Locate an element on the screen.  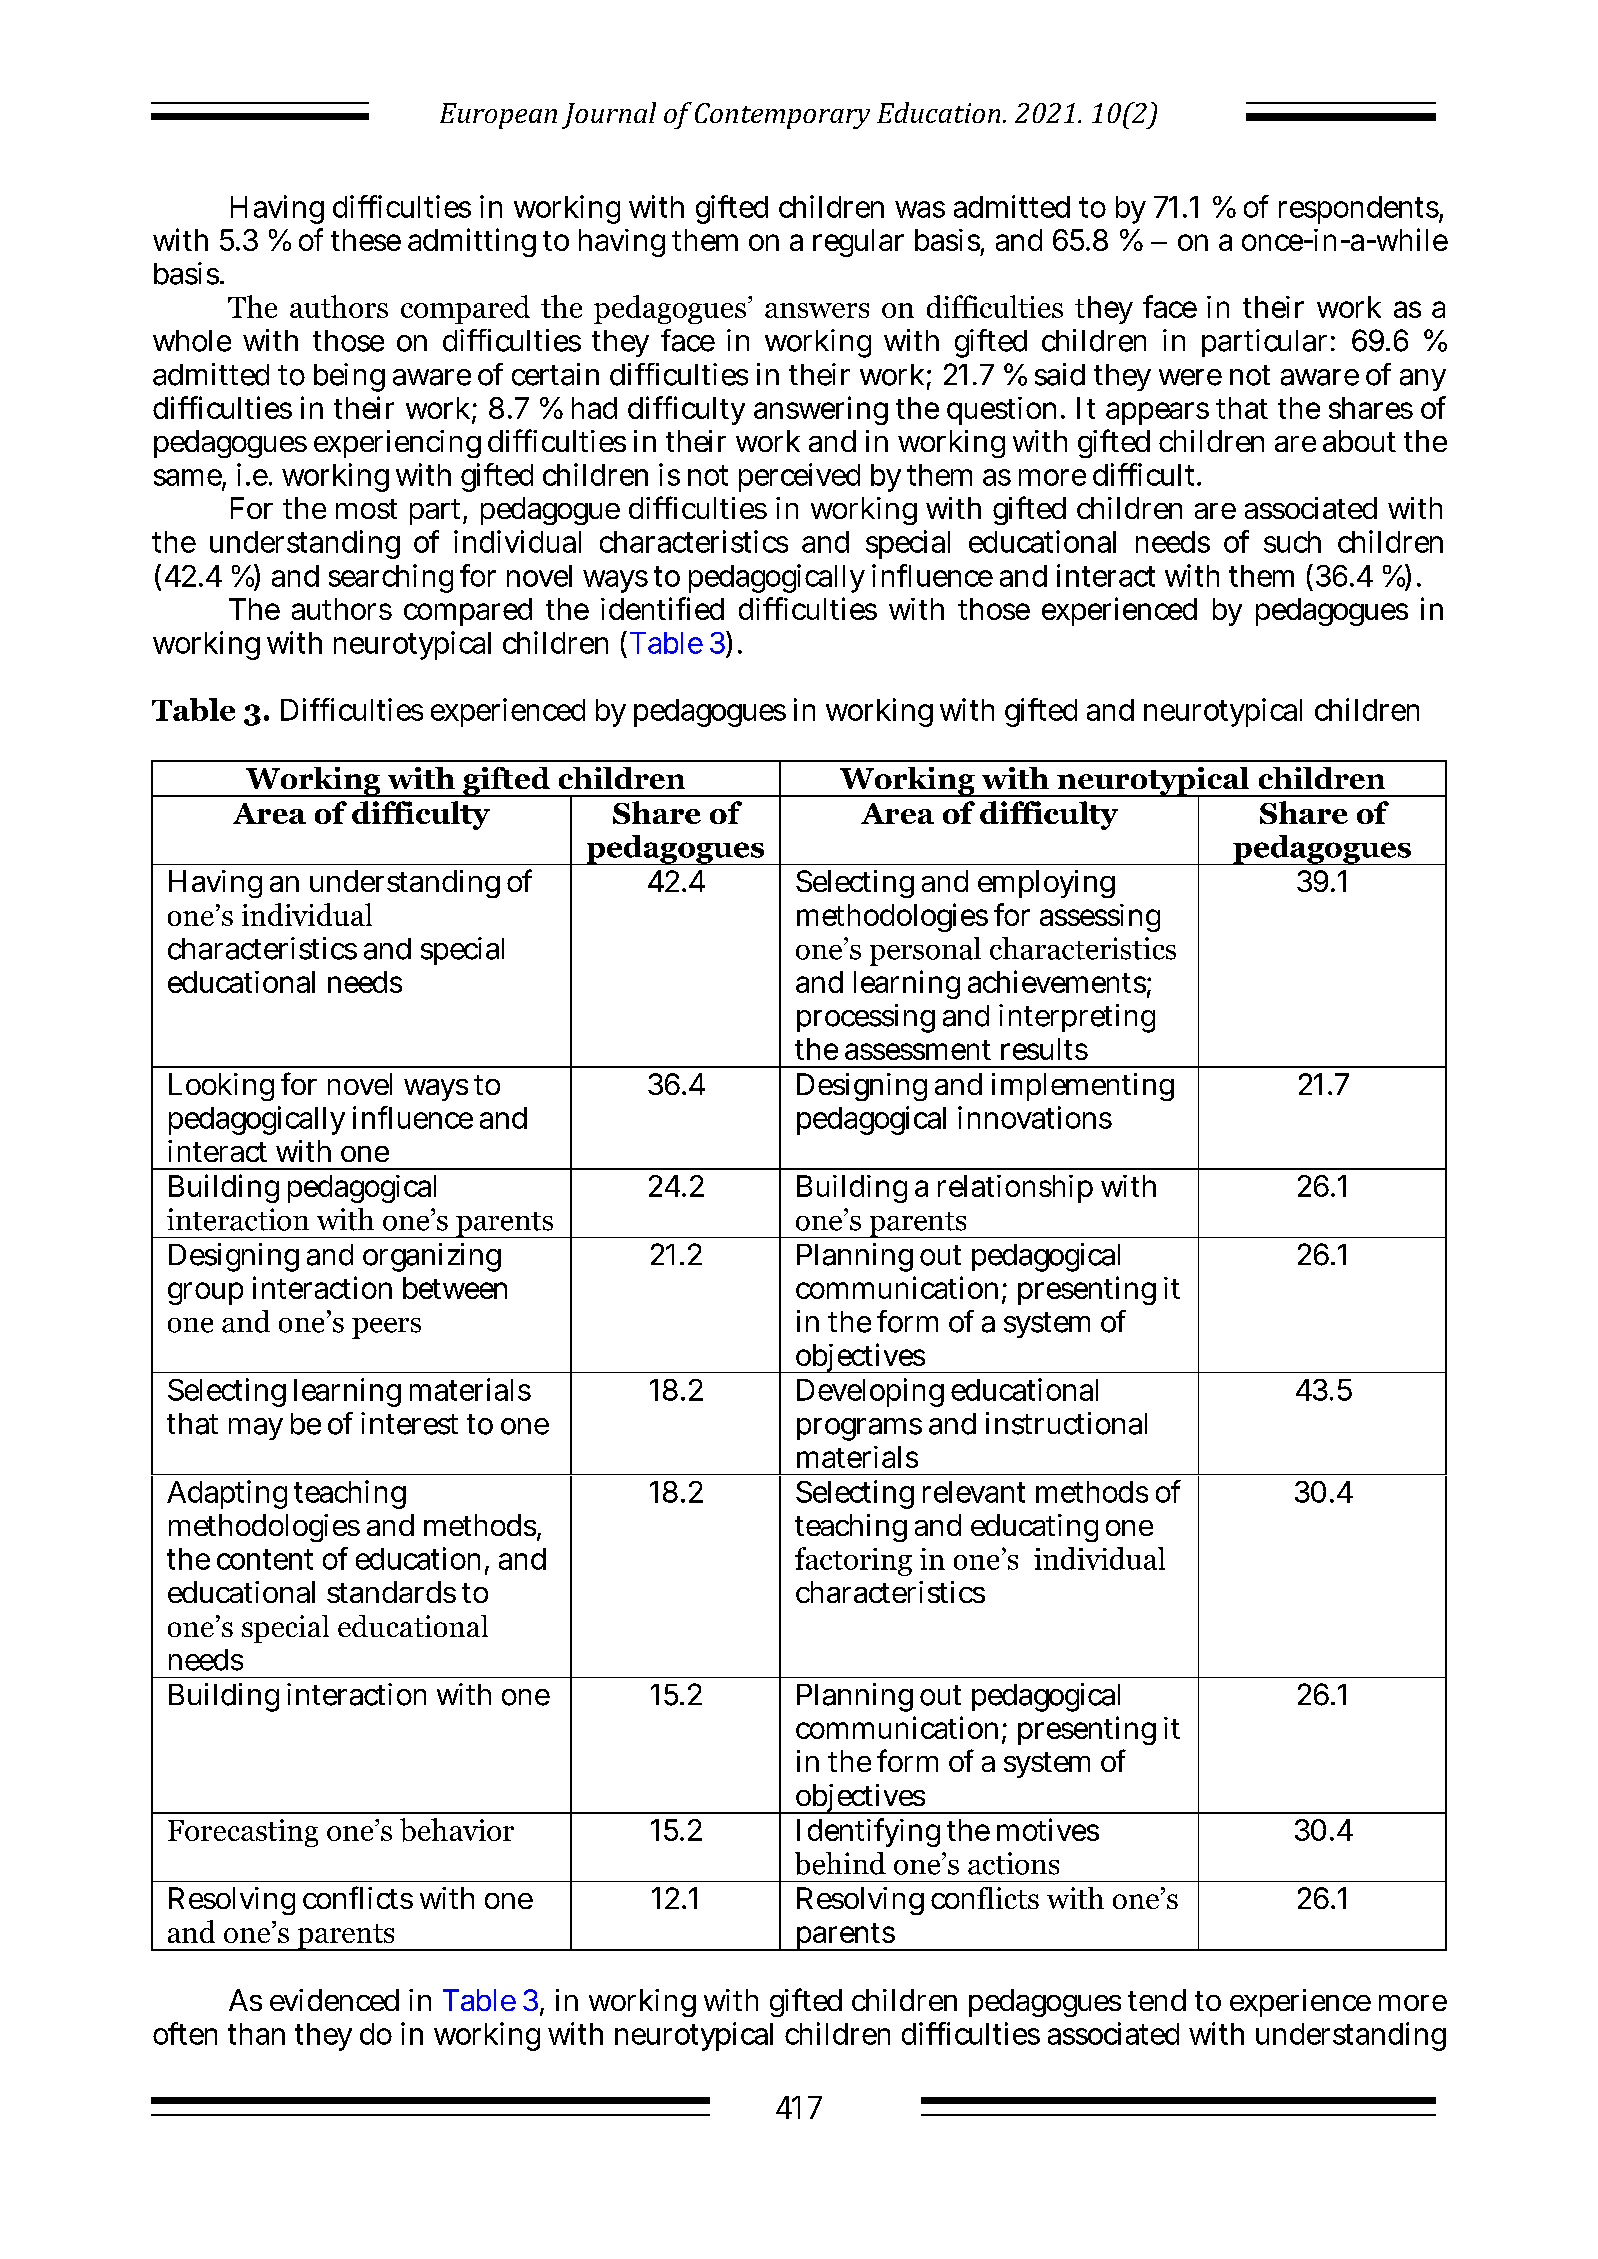
Contemporary is located at coordinates (782, 116).
